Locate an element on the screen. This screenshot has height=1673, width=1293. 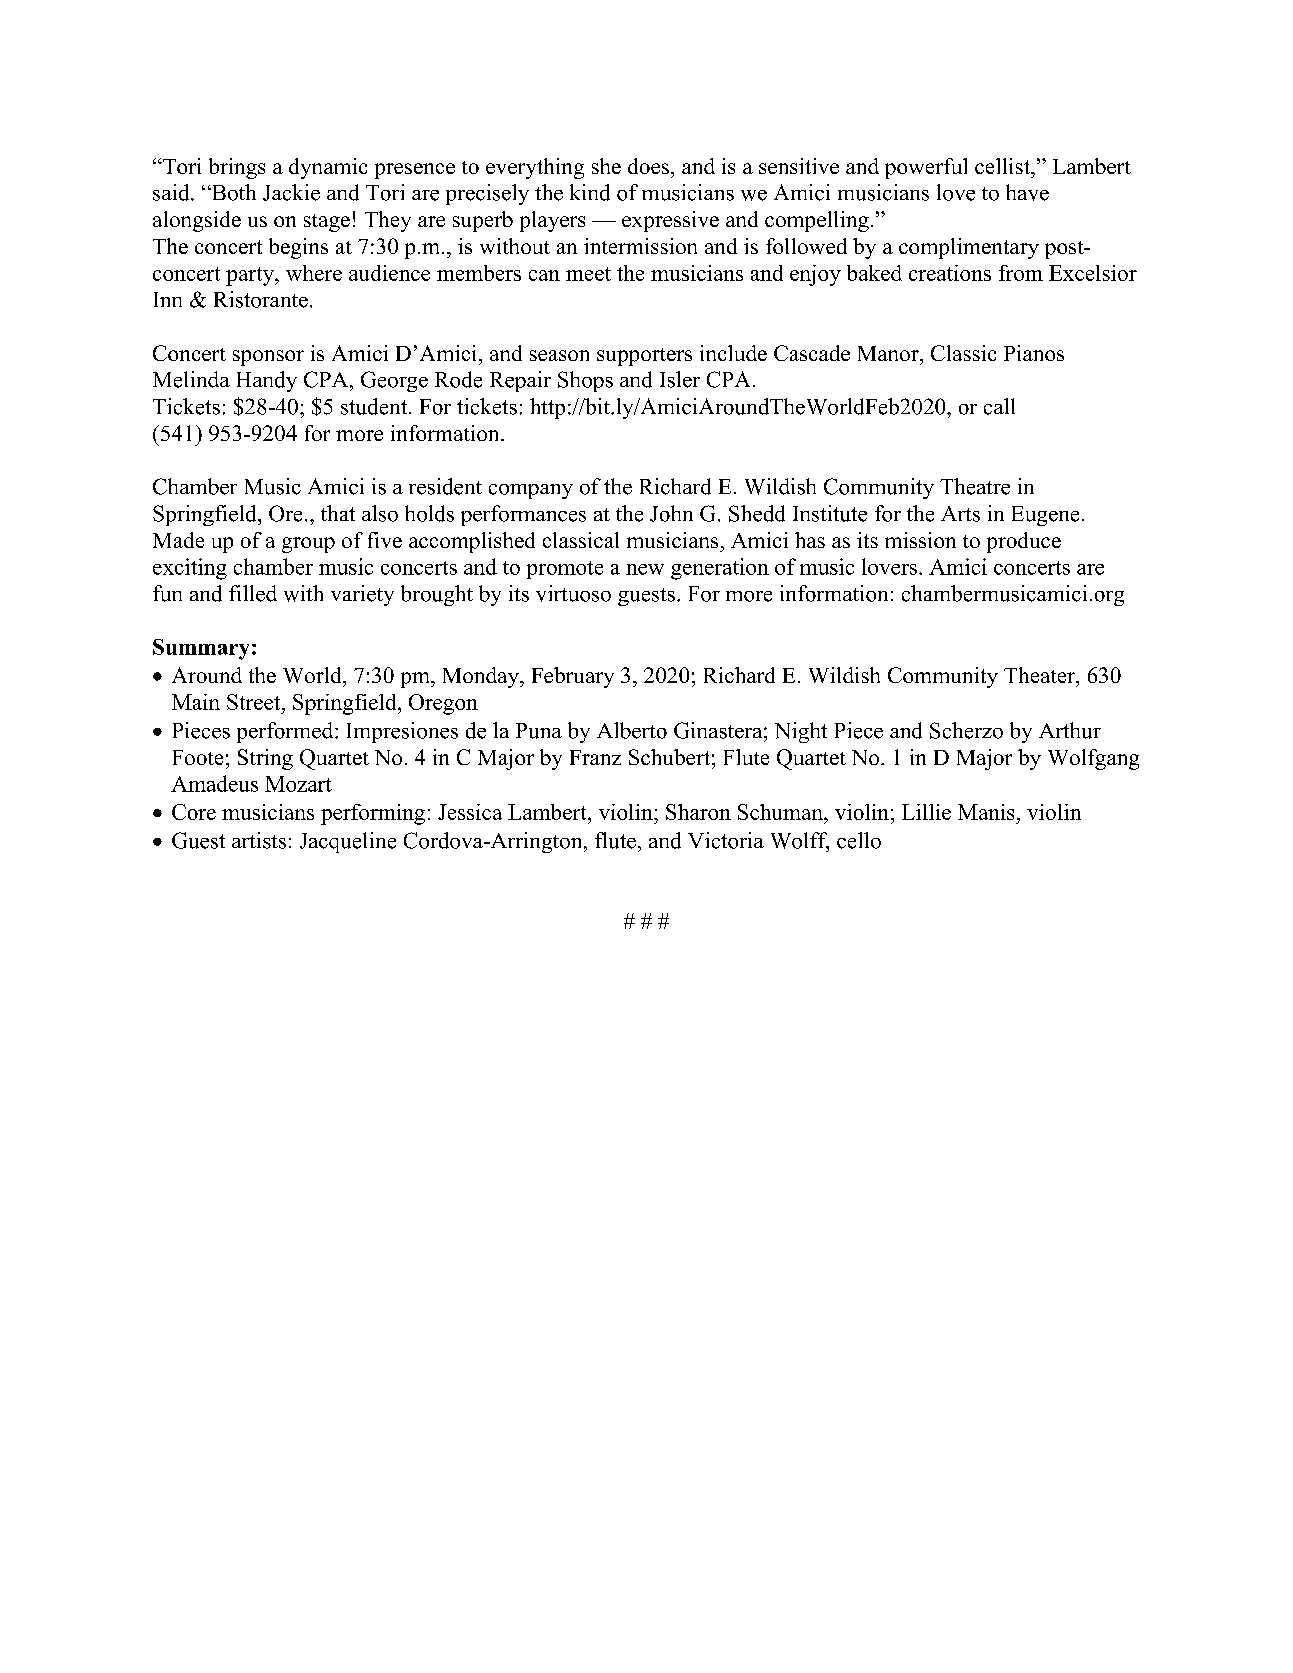
Street is located at coordinates (255, 702).
